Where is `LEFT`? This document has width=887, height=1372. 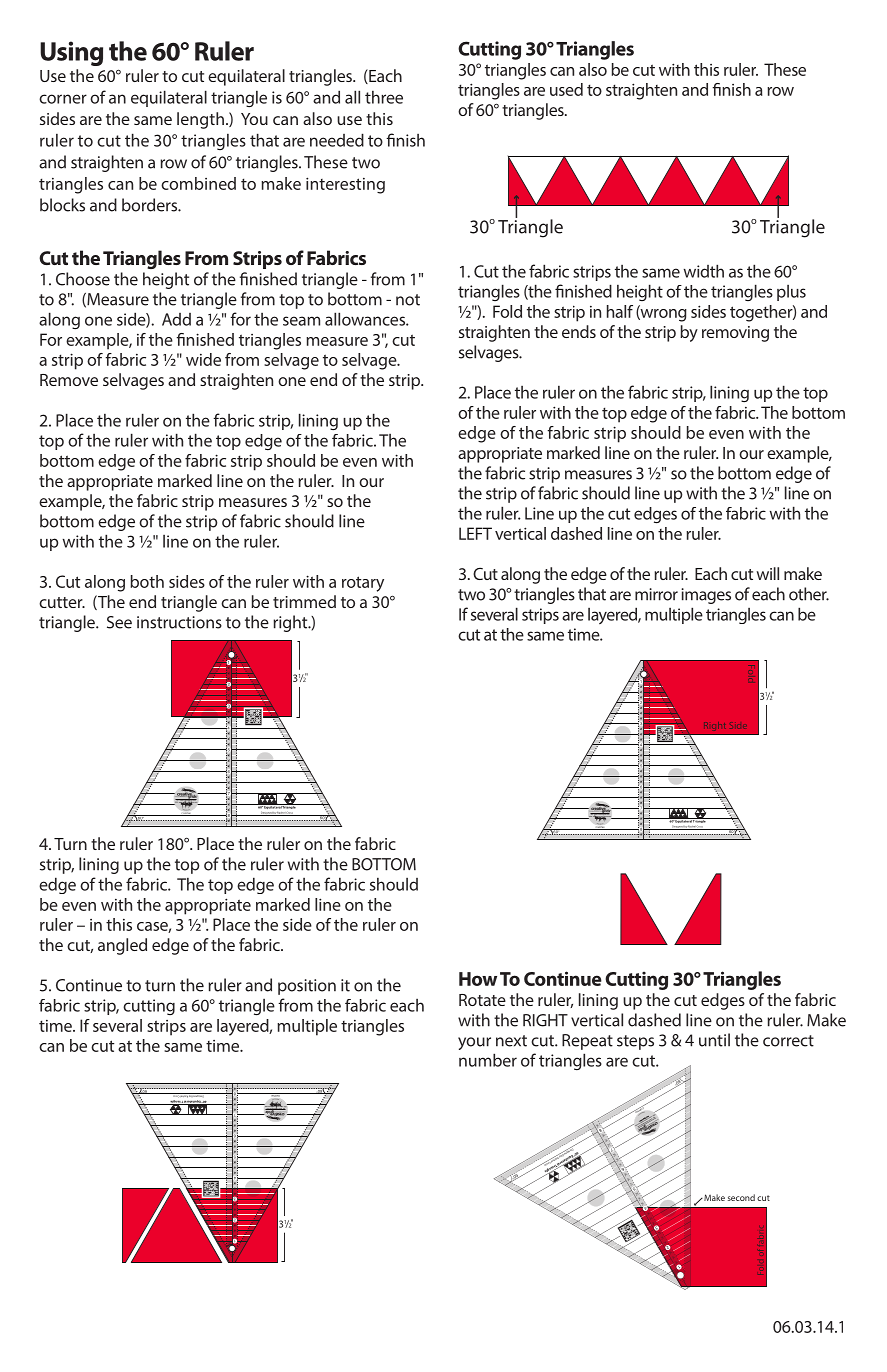
LEFT is located at coordinates (475, 533).
